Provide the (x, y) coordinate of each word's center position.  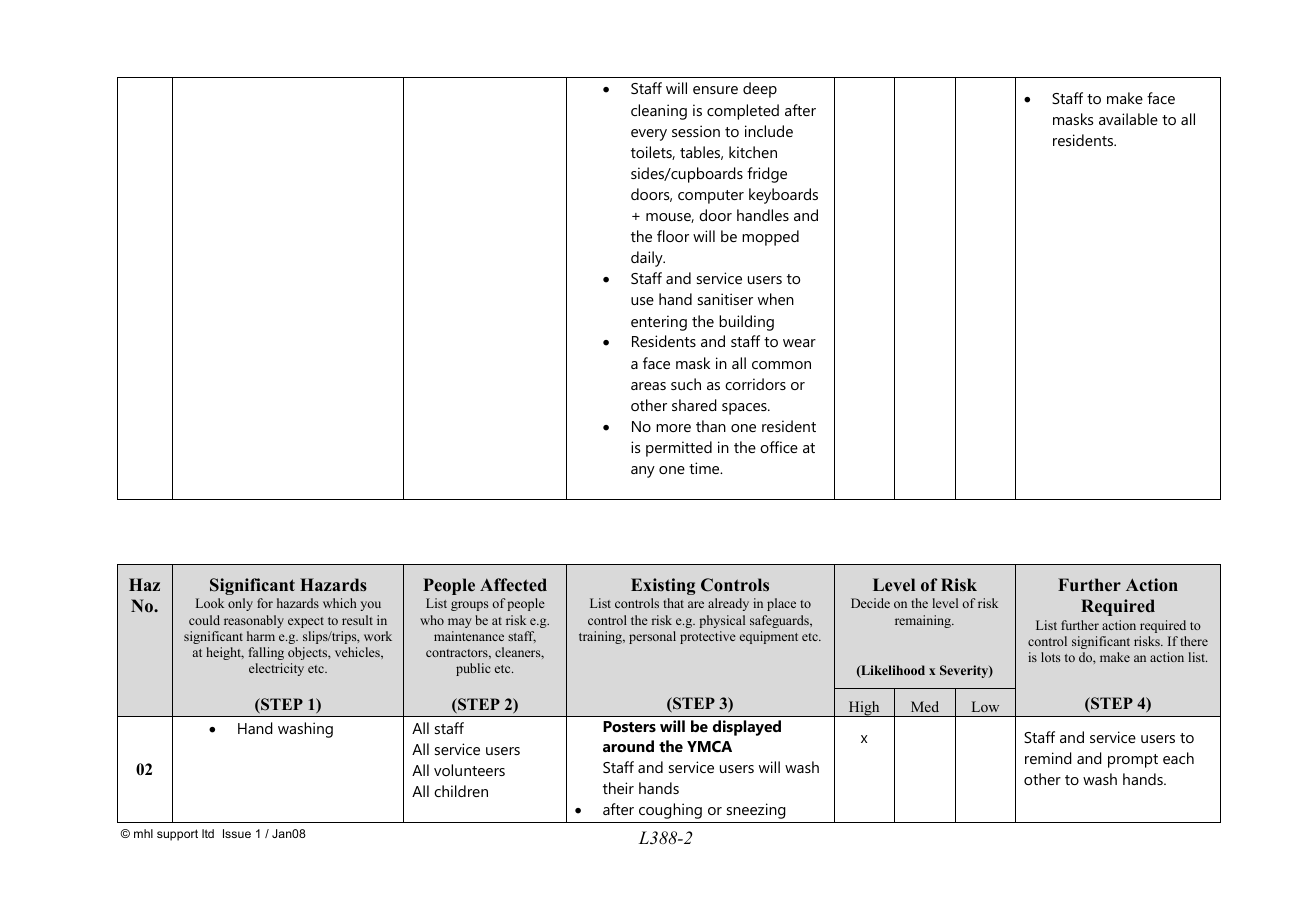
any (643, 472)
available (1128, 119)
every (649, 135)
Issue (237, 833)
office (779, 447)
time (705, 468)
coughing (670, 811)
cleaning (659, 112)
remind (1048, 758)
